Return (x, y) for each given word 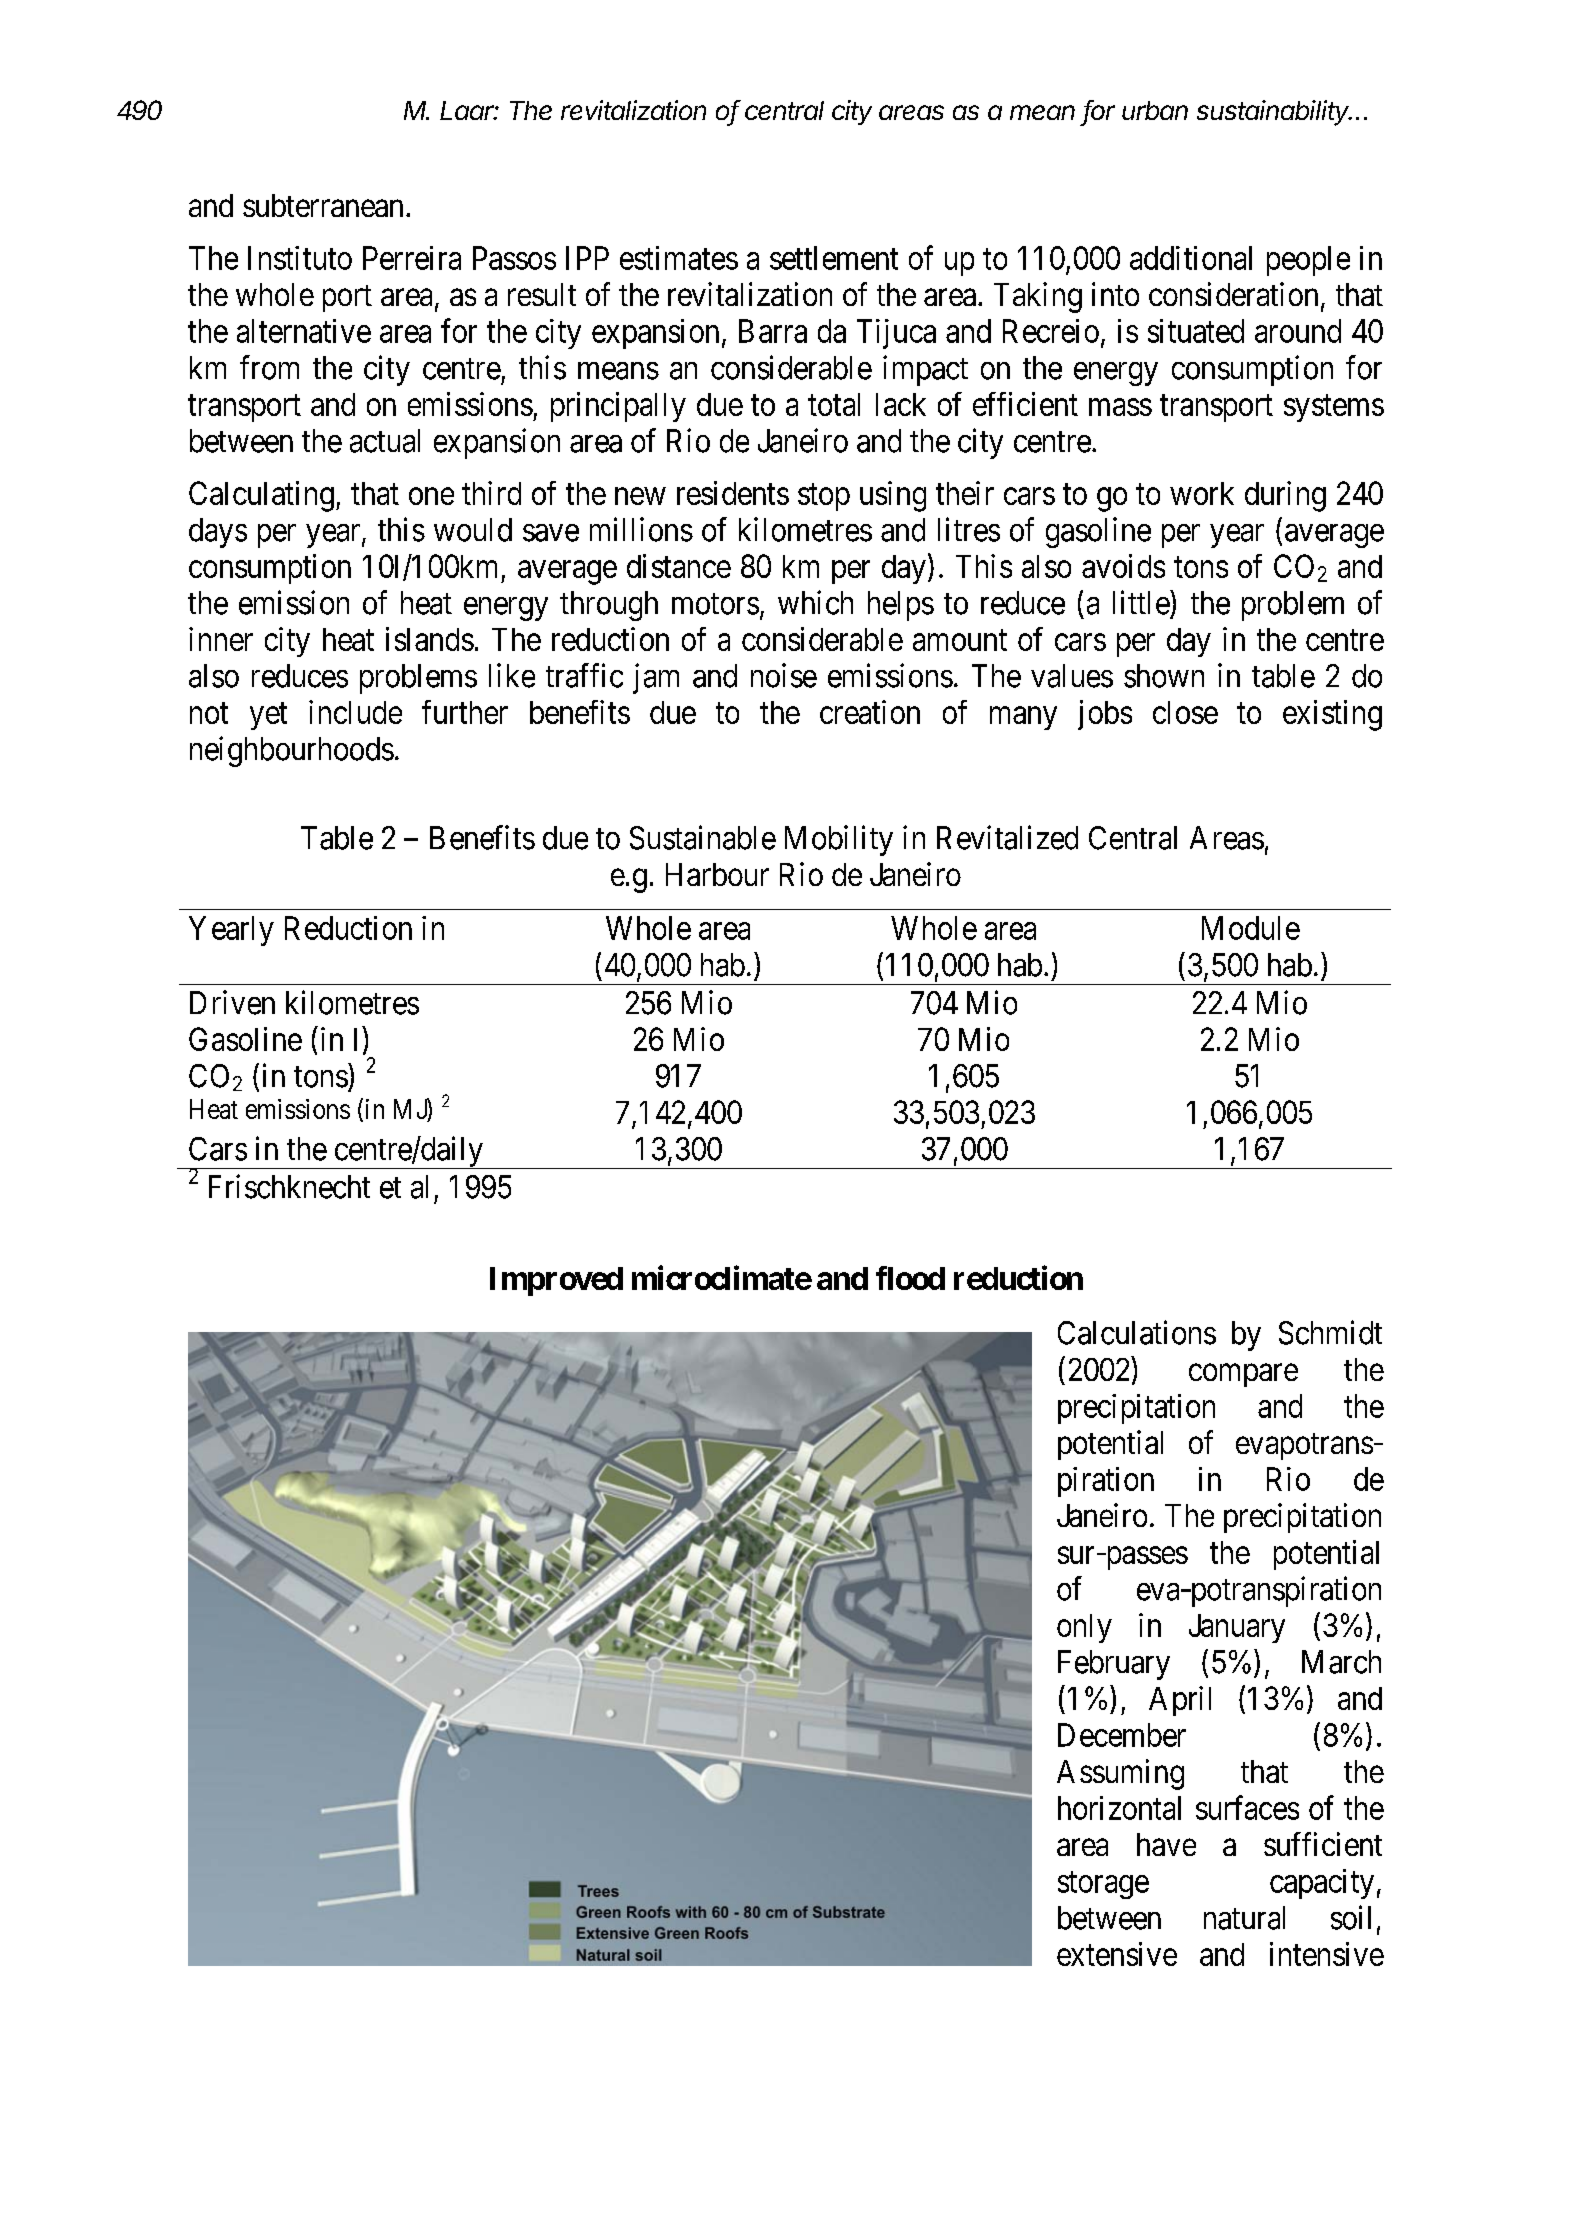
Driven (232, 1002)
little (1142, 602)
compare (1243, 1375)
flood (910, 1278)
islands (430, 639)
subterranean (323, 205)
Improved (556, 1281)
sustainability (1274, 113)
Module (1251, 928)
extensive (1117, 1954)
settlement (834, 258)
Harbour (717, 874)
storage (1103, 1885)
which (815, 602)
